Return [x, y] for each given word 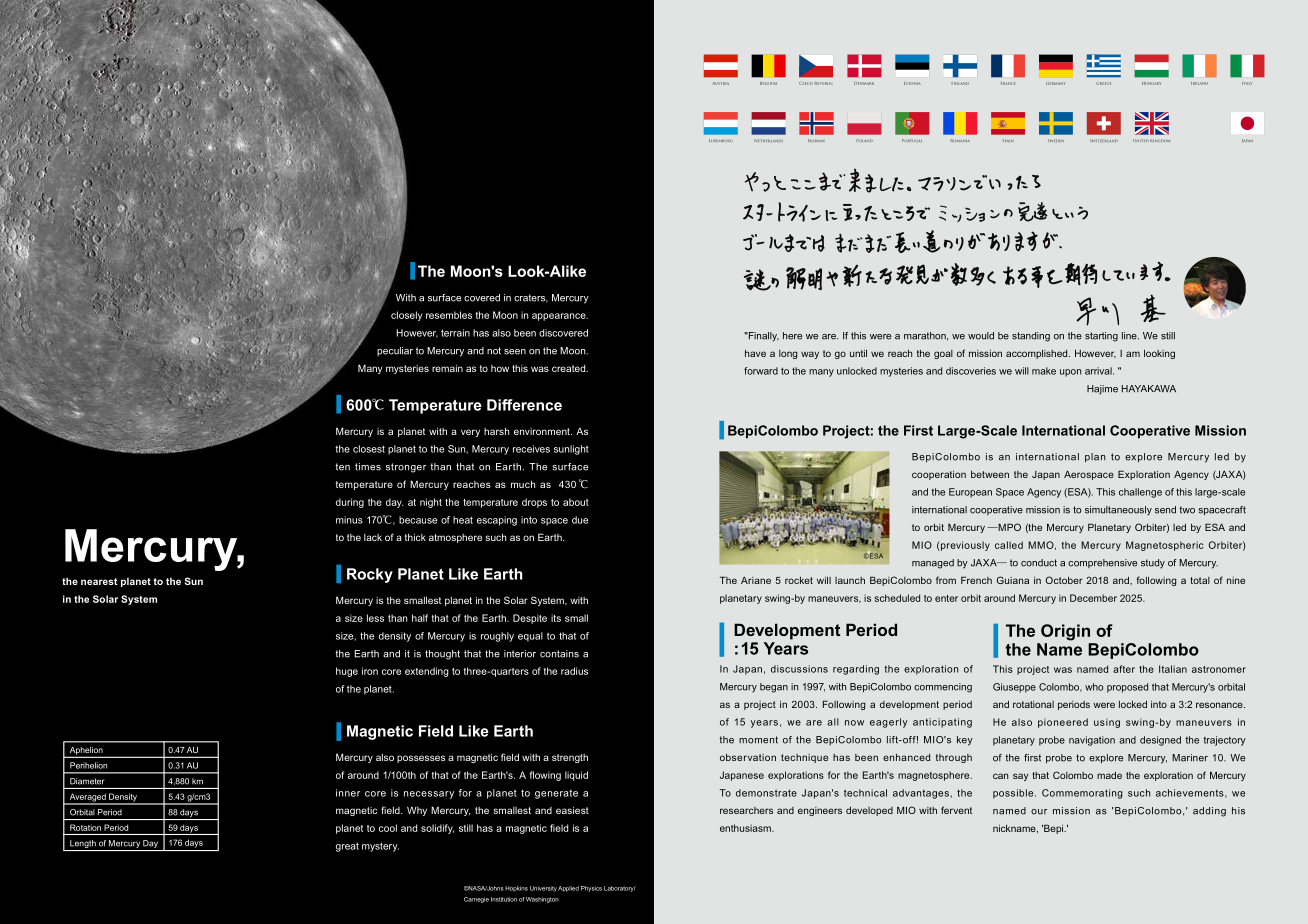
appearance [560, 317]
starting [1101, 337]
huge [347, 672]
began [774, 688]
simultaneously [1118, 510]
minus [349, 520]
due [580, 520]
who [1094, 687]
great [347, 847]
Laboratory [620, 889]
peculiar [395, 351]
